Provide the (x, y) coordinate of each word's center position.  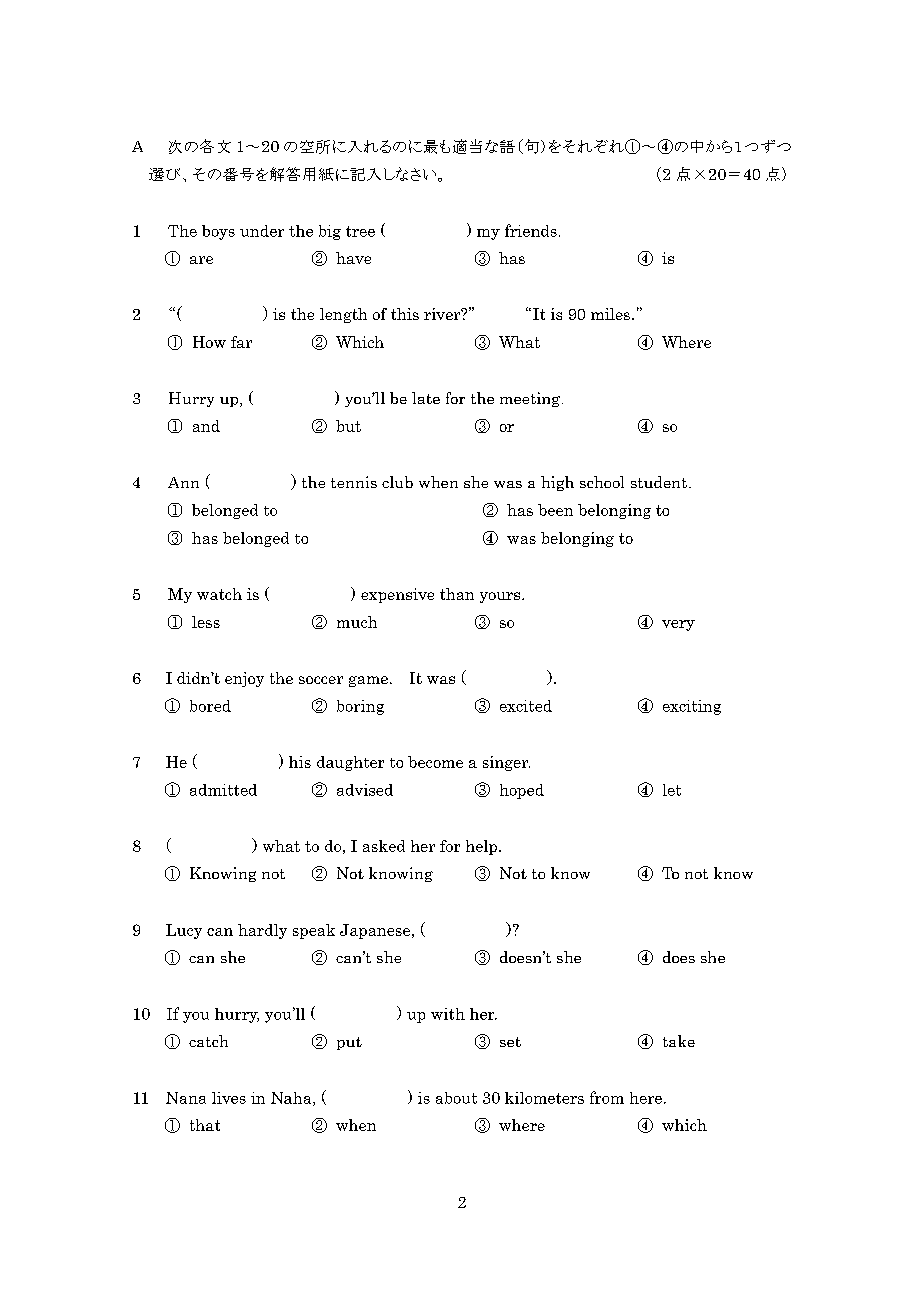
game (368, 681)
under (262, 231)
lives (229, 1098)
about (456, 1098)
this (405, 314)
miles (610, 314)
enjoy (244, 679)
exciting (692, 707)
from (607, 1097)
